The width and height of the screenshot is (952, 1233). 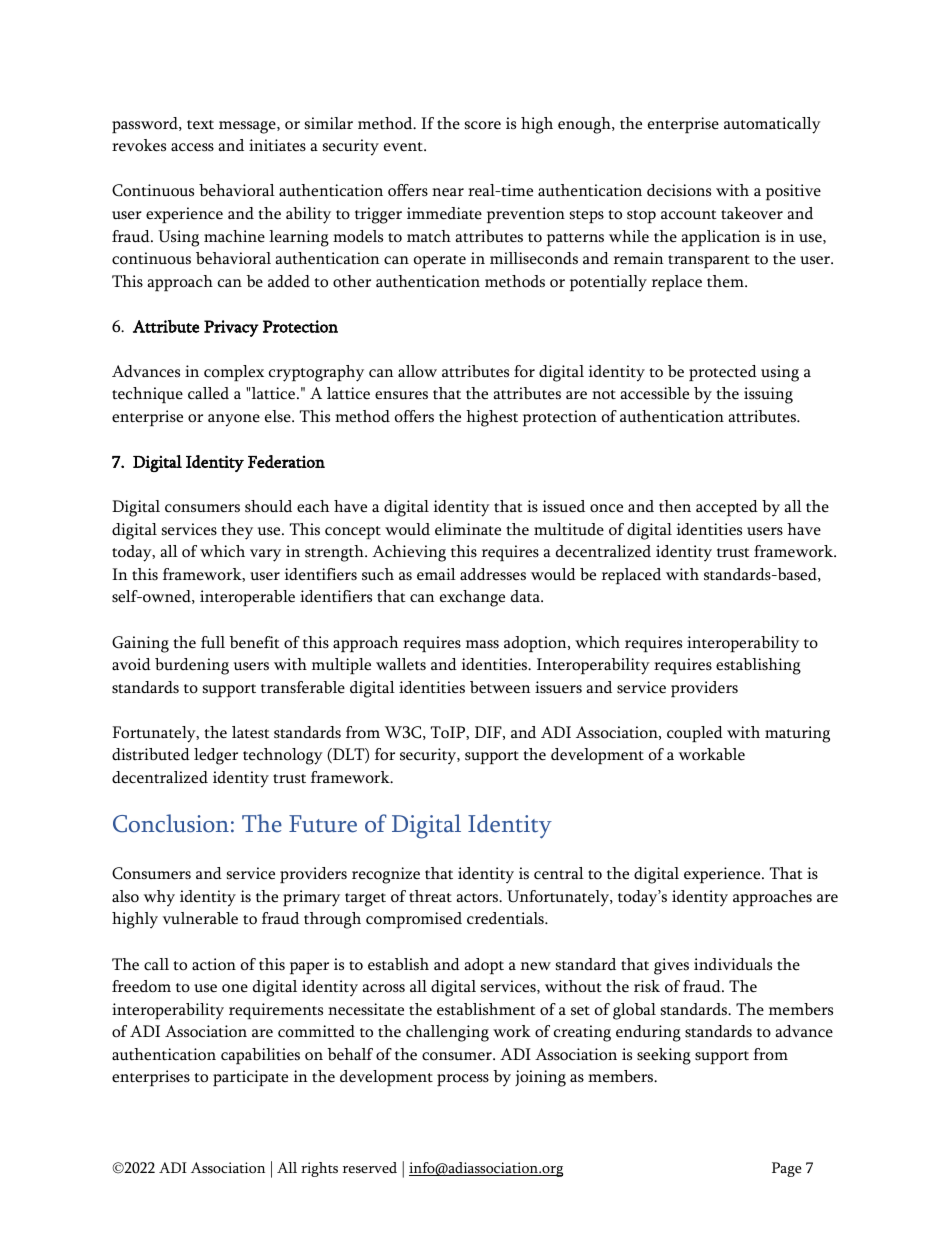 I want to click on actors, so click(x=478, y=898).
